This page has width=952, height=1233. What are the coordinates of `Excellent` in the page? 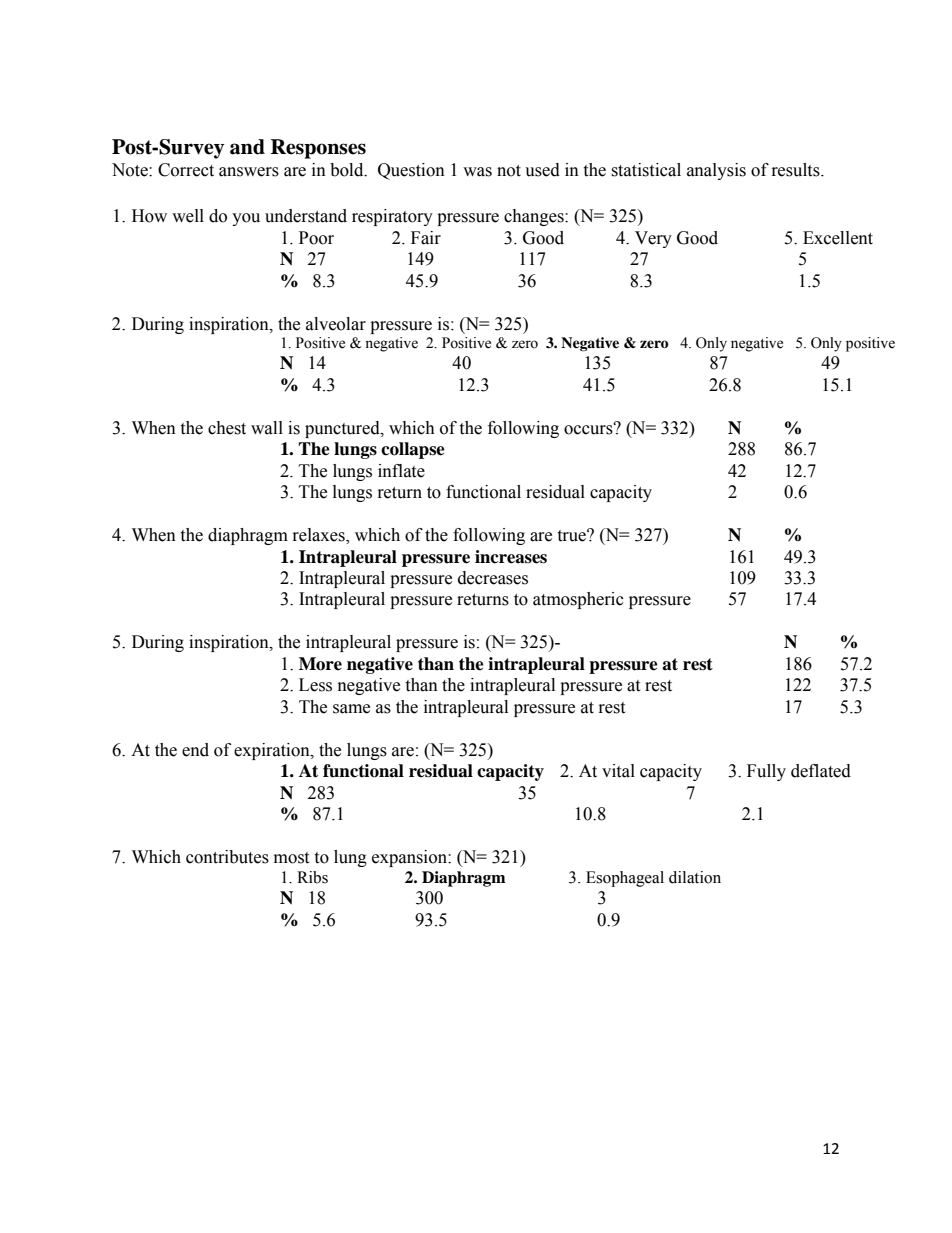 It's located at (838, 238).
